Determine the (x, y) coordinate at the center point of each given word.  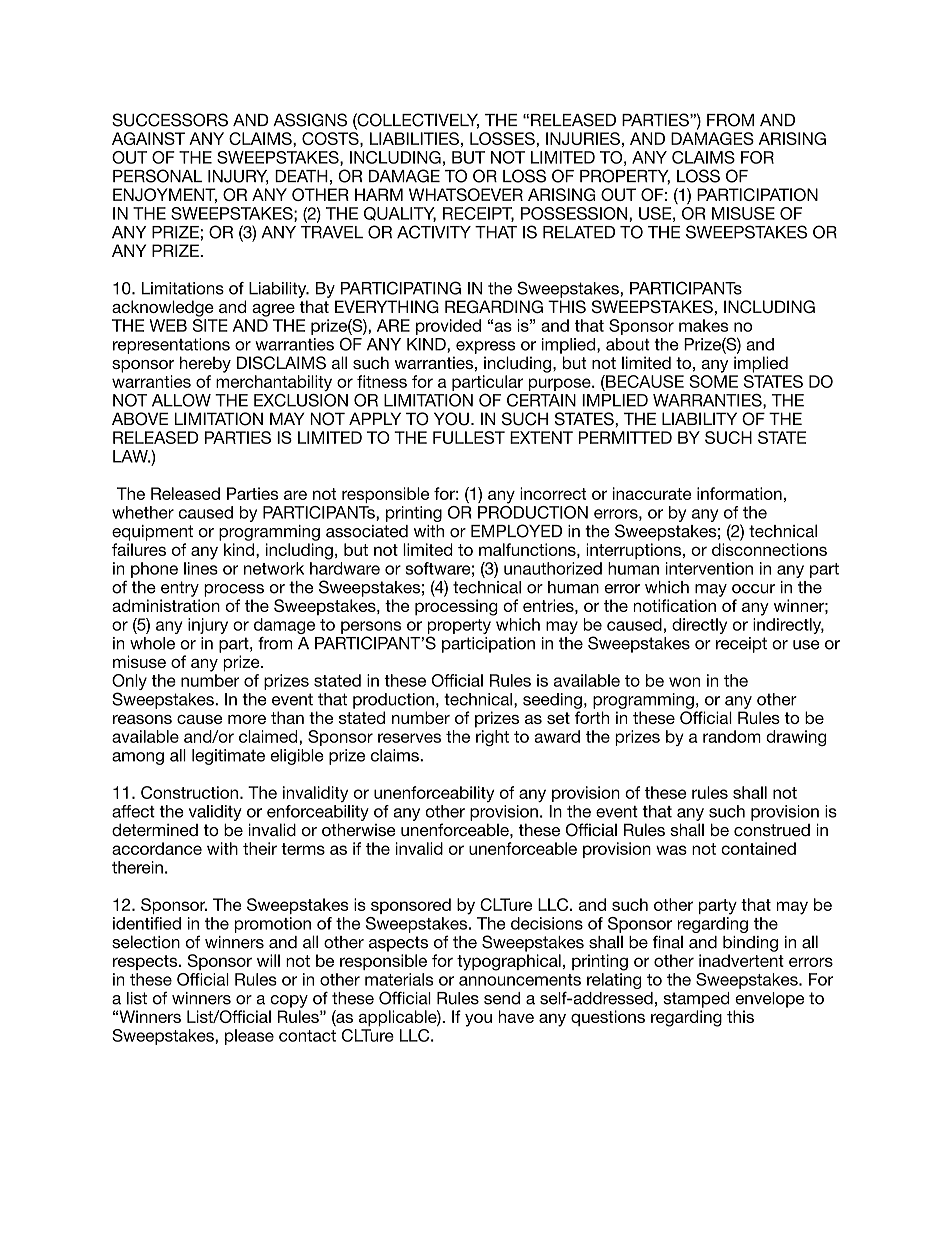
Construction (189, 792)
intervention (709, 568)
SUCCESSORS (170, 120)
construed (772, 830)
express (485, 347)
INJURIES (583, 138)
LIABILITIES (414, 138)
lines (201, 568)
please (249, 1037)
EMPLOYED (516, 531)
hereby (205, 364)
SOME (713, 381)
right (492, 738)
